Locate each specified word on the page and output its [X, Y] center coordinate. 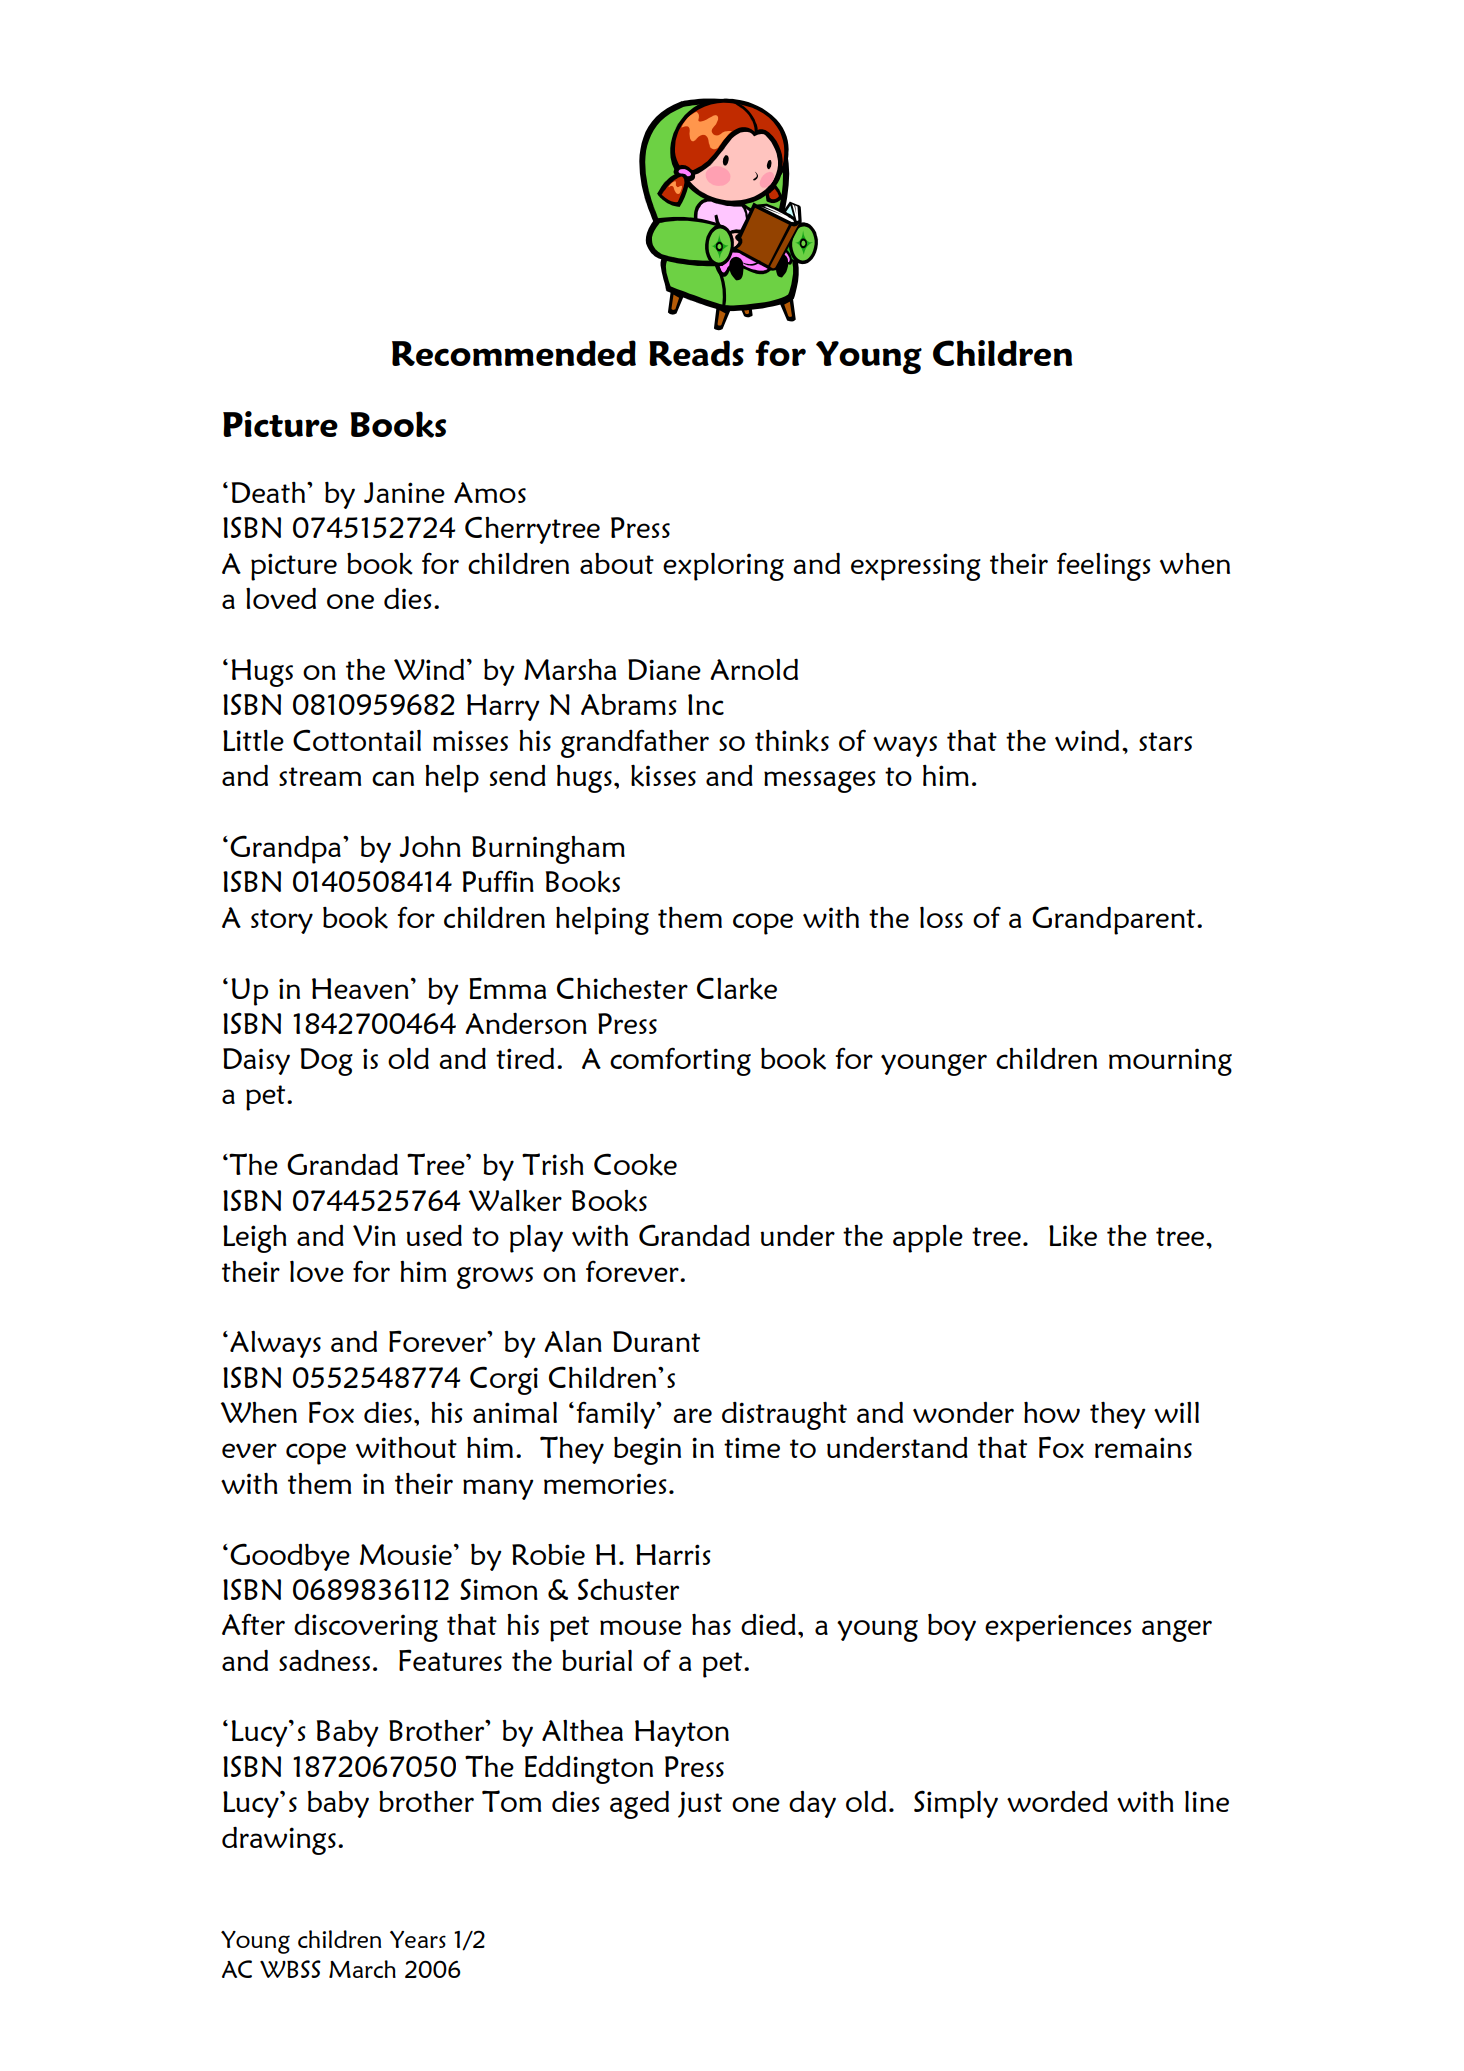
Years [418, 1939]
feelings [1104, 566]
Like [1073, 1235]
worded [1057, 1801]
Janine [404, 492]
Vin [374, 1235]
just [700, 1804]
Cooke [635, 1164]
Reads [696, 353]
